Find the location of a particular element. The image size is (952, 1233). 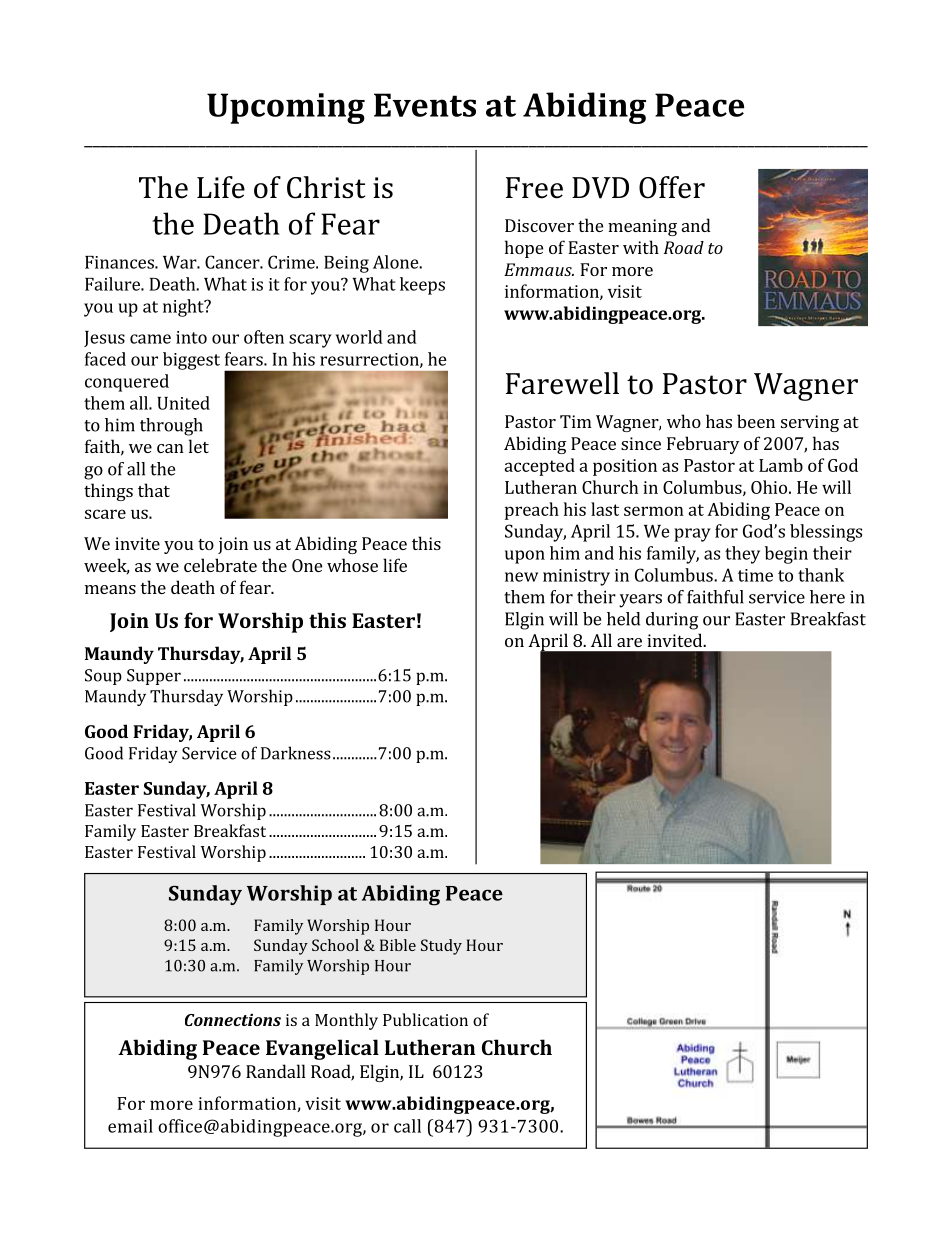

celebrate is located at coordinates (220, 565).
